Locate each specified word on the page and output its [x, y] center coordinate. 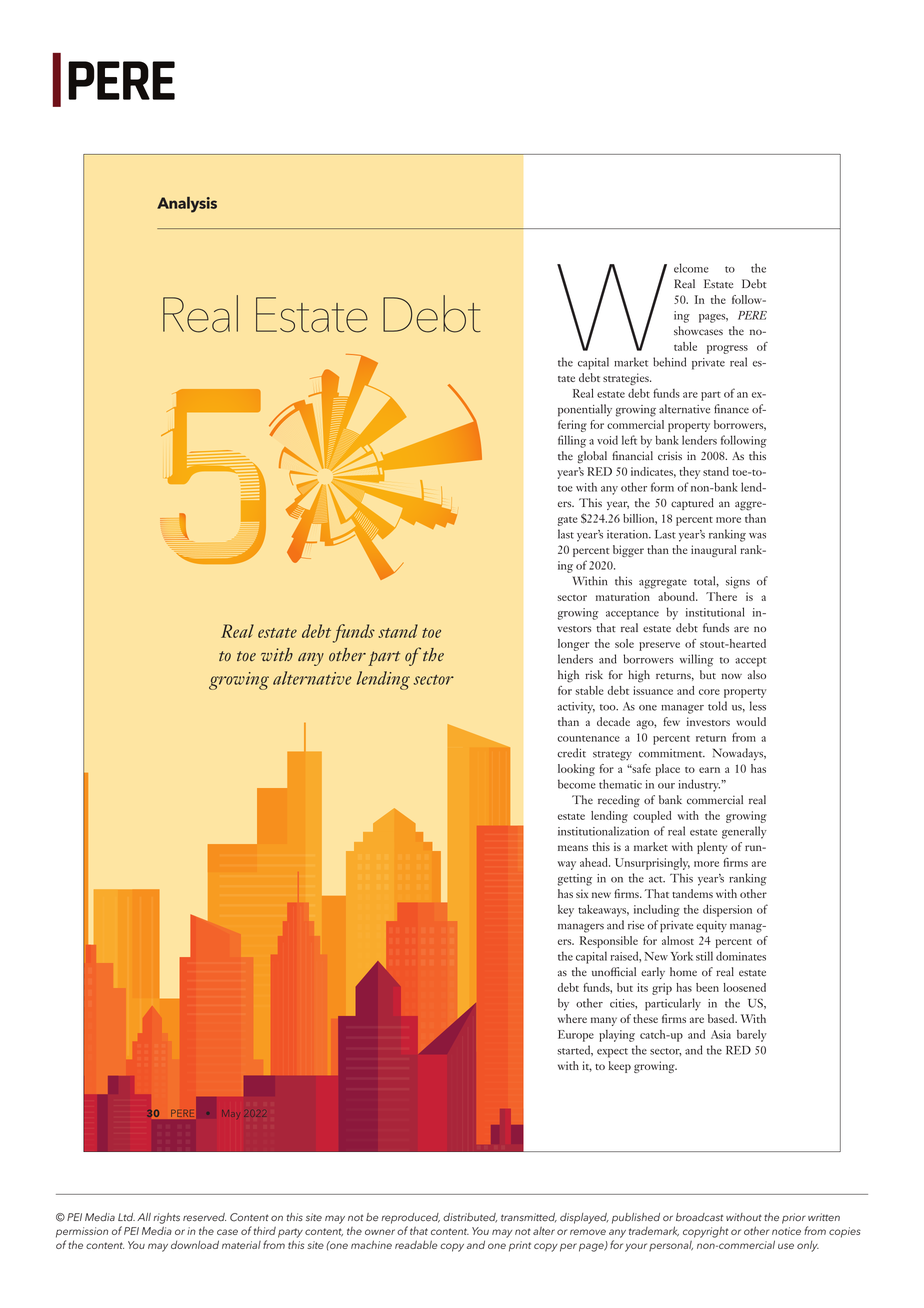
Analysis [187, 205]
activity [576, 708]
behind [669, 362]
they [689, 473]
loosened [744, 987]
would [751, 721]
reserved [204, 1217]
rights [166, 1218]
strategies [627, 379]
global [592, 457]
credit [571, 753]
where [572, 1018]
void [607, 440]
